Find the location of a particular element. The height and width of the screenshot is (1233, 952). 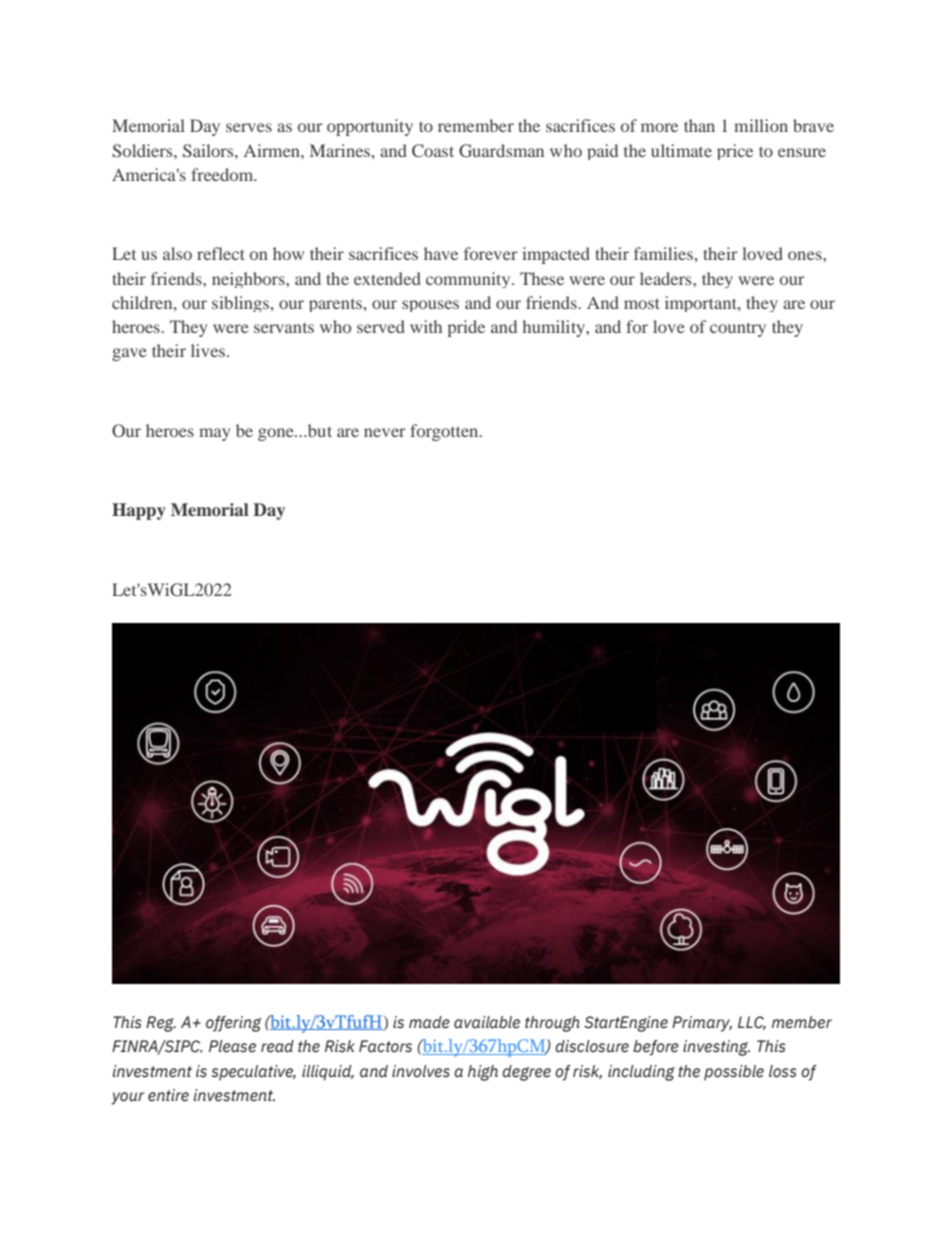

Please is located at coordinates (232, 1046).
